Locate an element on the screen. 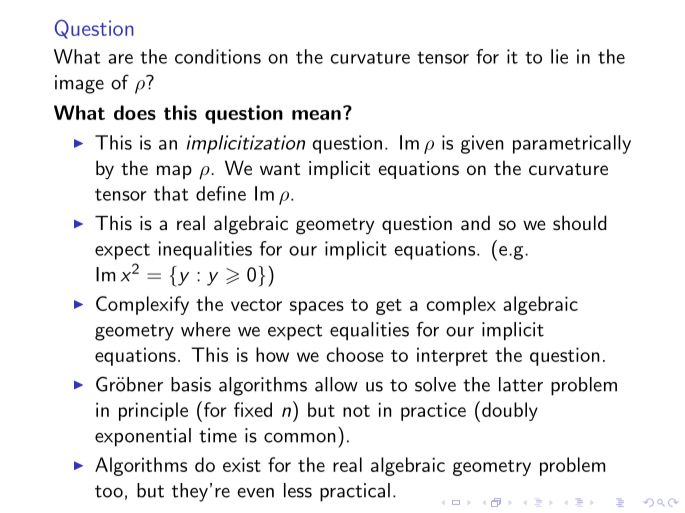 The width and height of the screenshot is (685, 513). map is located at coordinates (174, 172).
